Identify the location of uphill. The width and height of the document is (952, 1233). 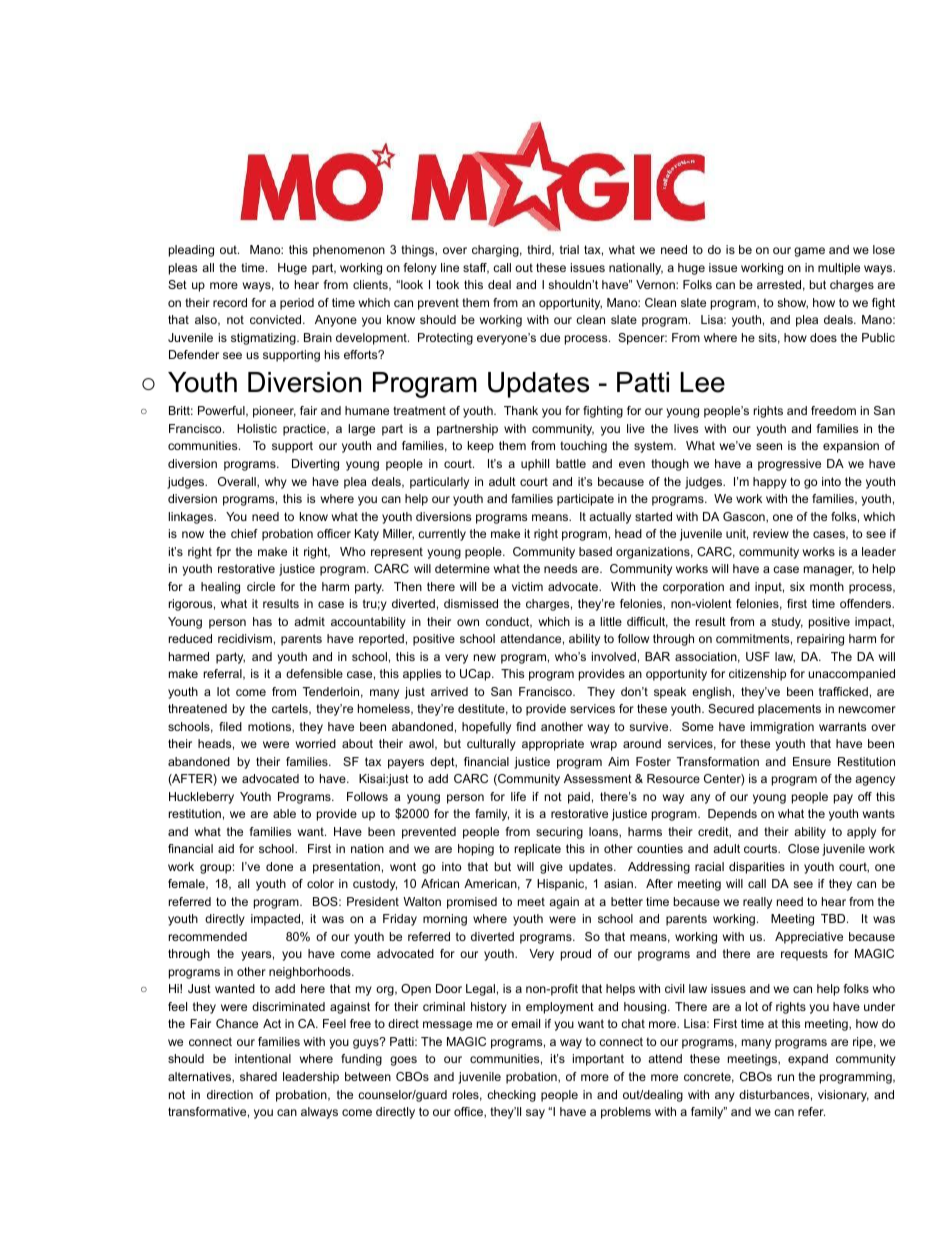
(535, 465).
